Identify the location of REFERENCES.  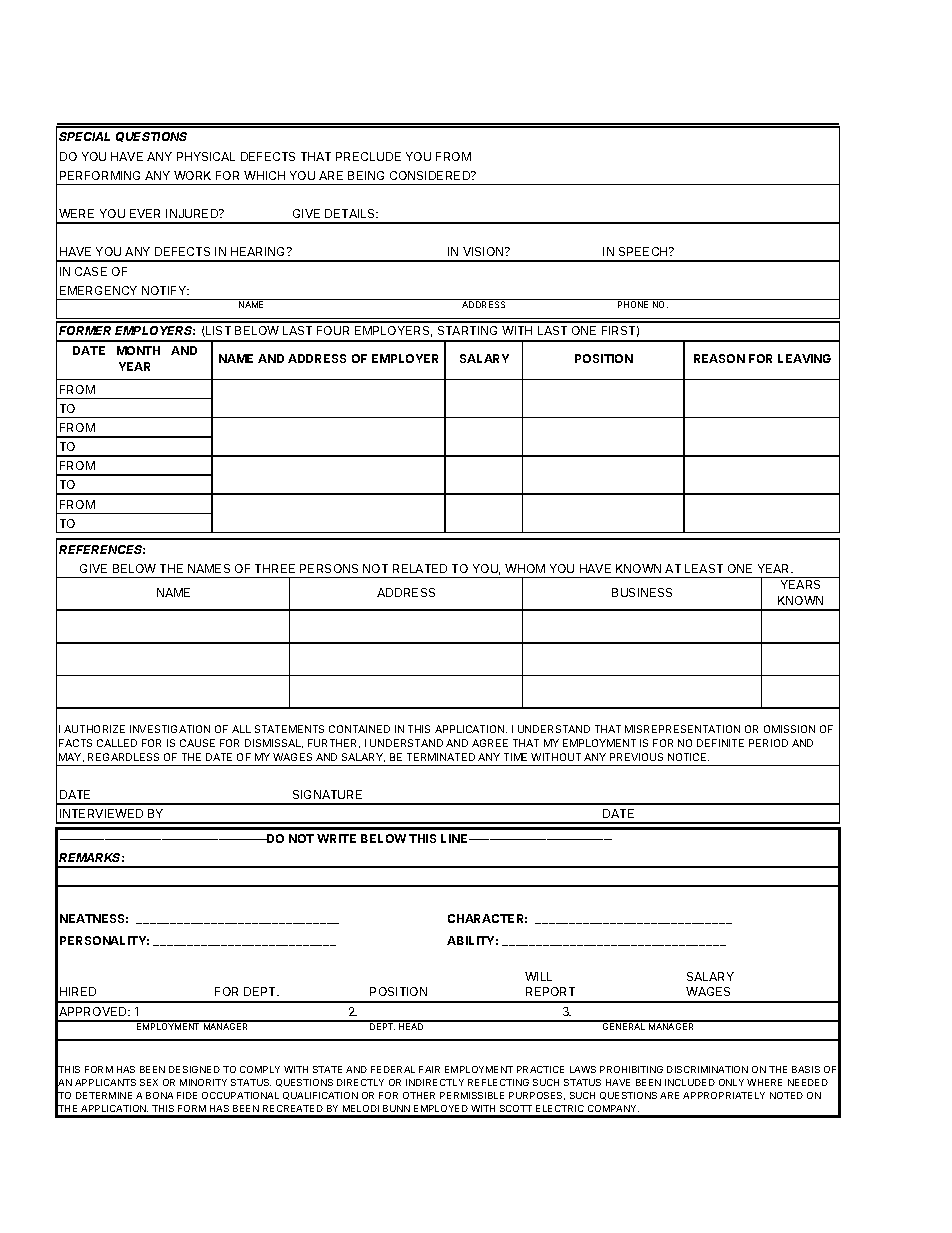
(102, 549).
